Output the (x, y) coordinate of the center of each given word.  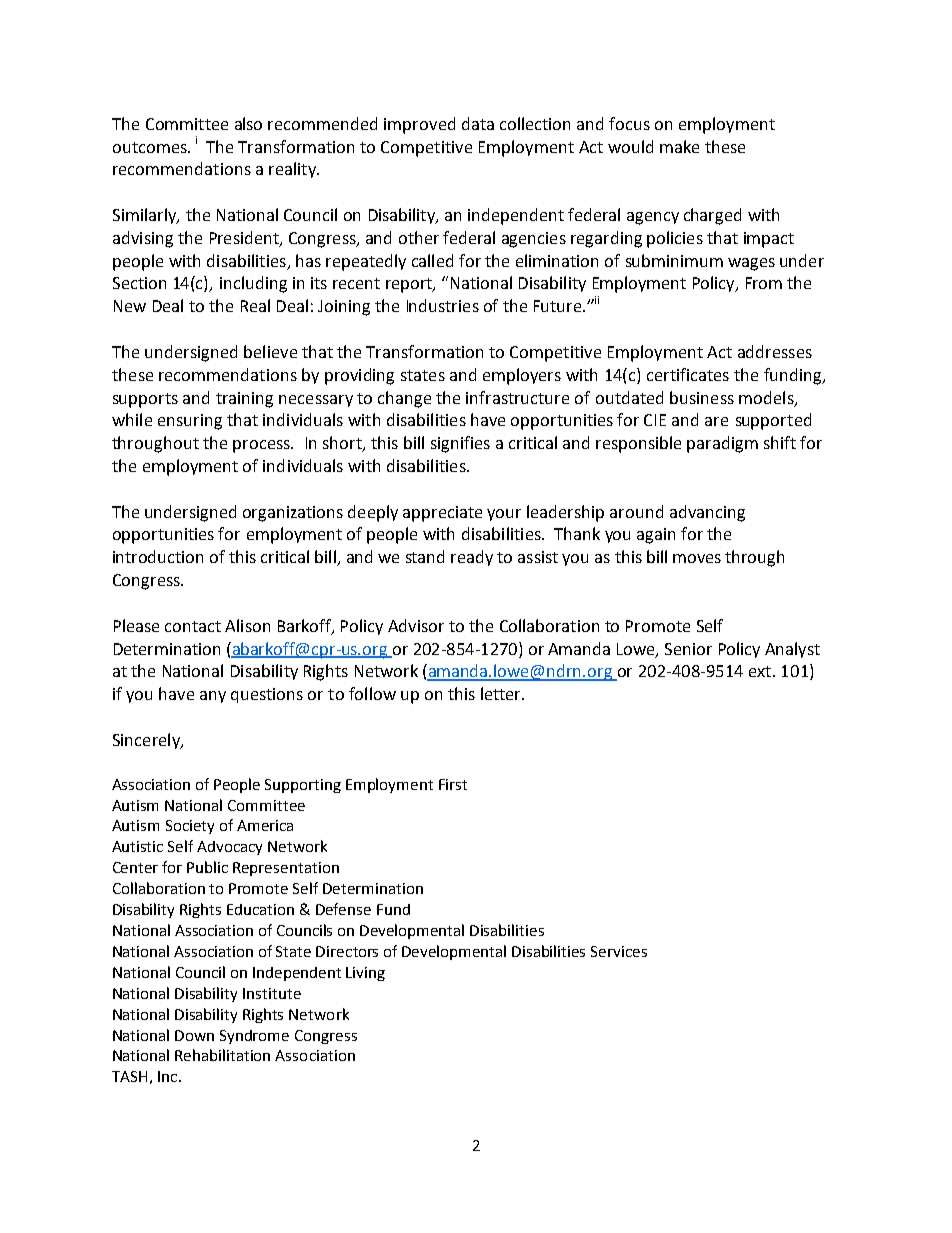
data (478, 123)
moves (697, 558)
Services (619, 951)
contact (193, 626)
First (453, 784)
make (679, 146)
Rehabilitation (222, 1055)
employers (522, 376)
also (248, 123)
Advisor (416, 625)
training (244, 400)
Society (190, 827)
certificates (688, 374)
